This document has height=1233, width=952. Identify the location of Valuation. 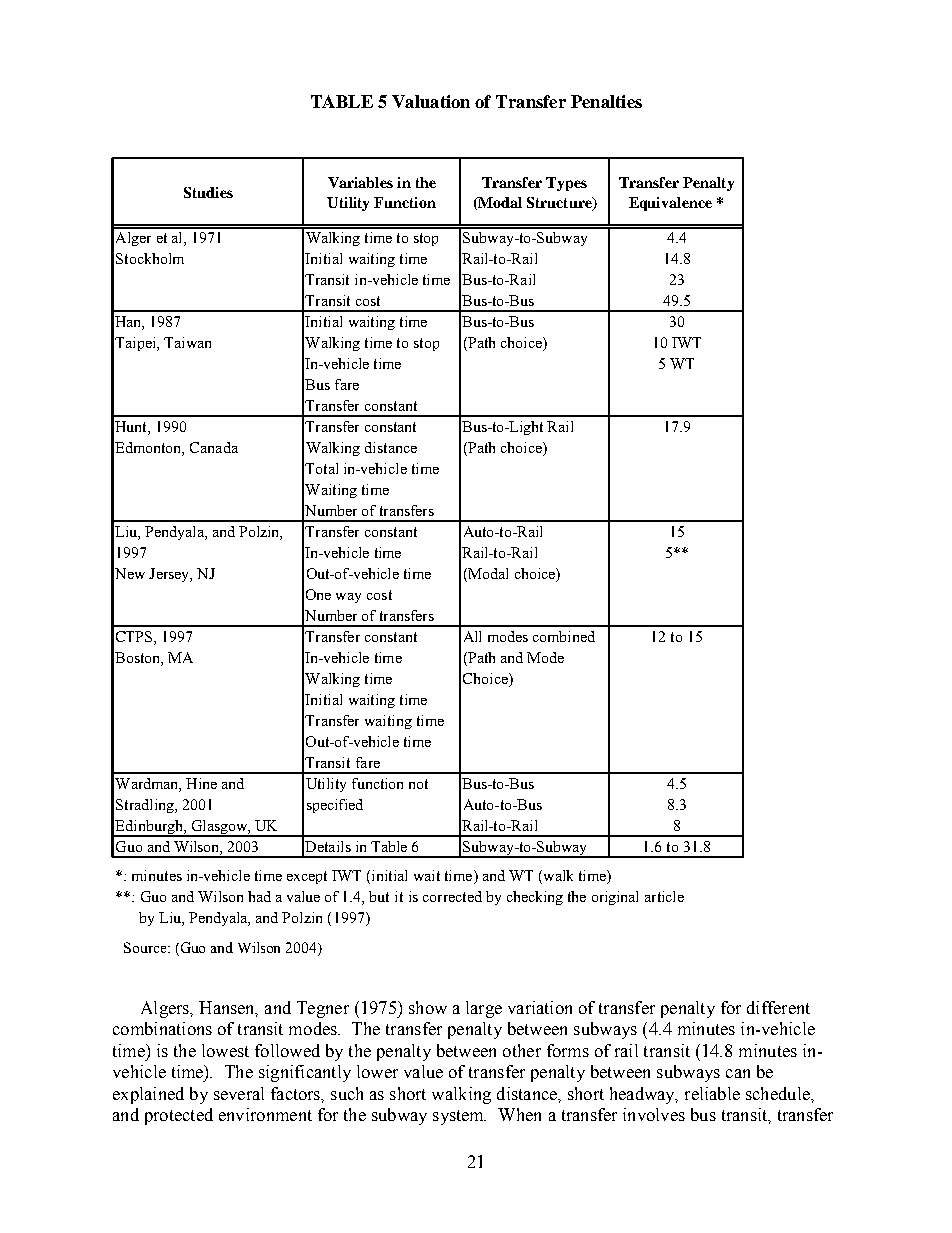
(431, 101).
